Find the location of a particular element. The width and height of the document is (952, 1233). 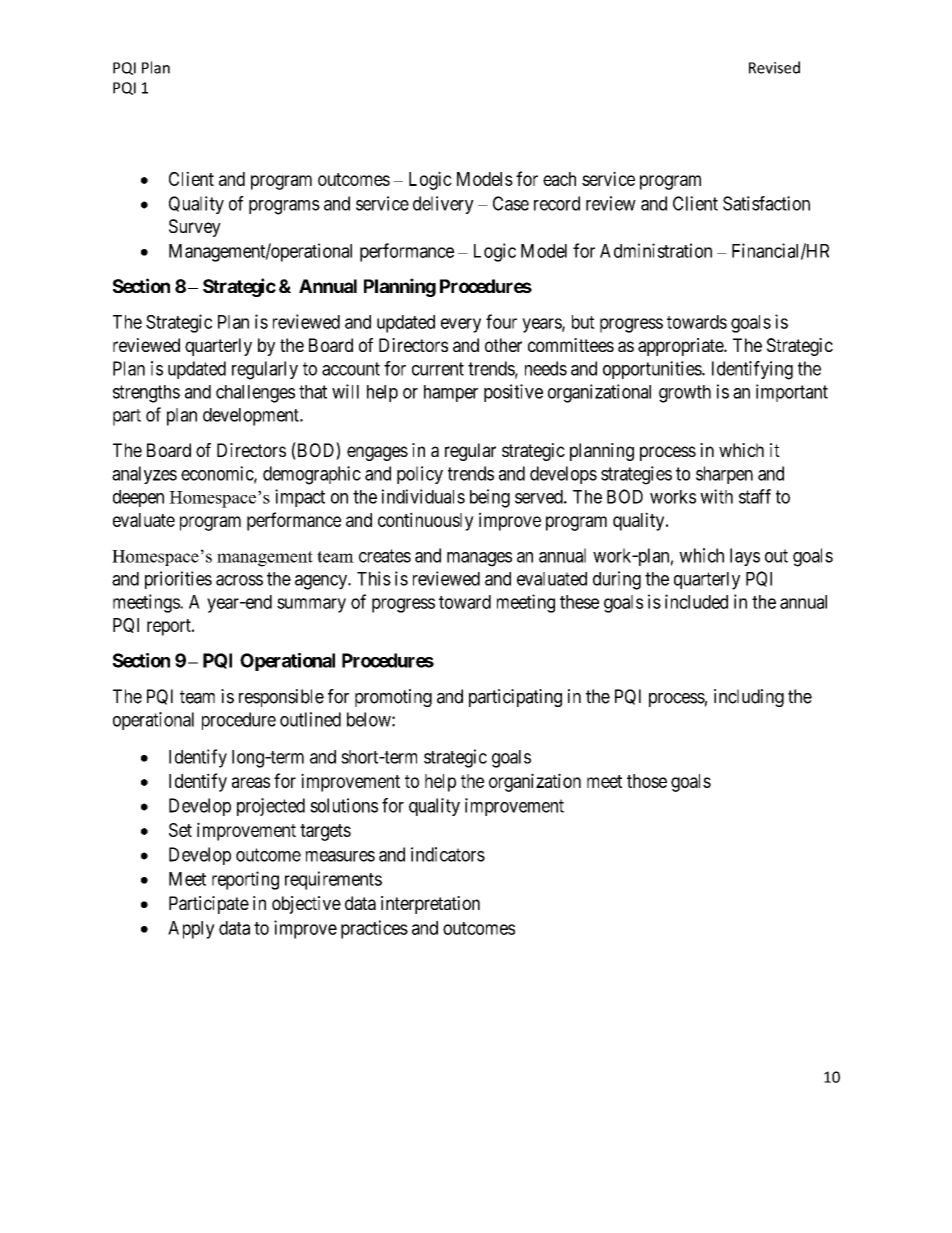

across is located at coordinates (239, 580).
